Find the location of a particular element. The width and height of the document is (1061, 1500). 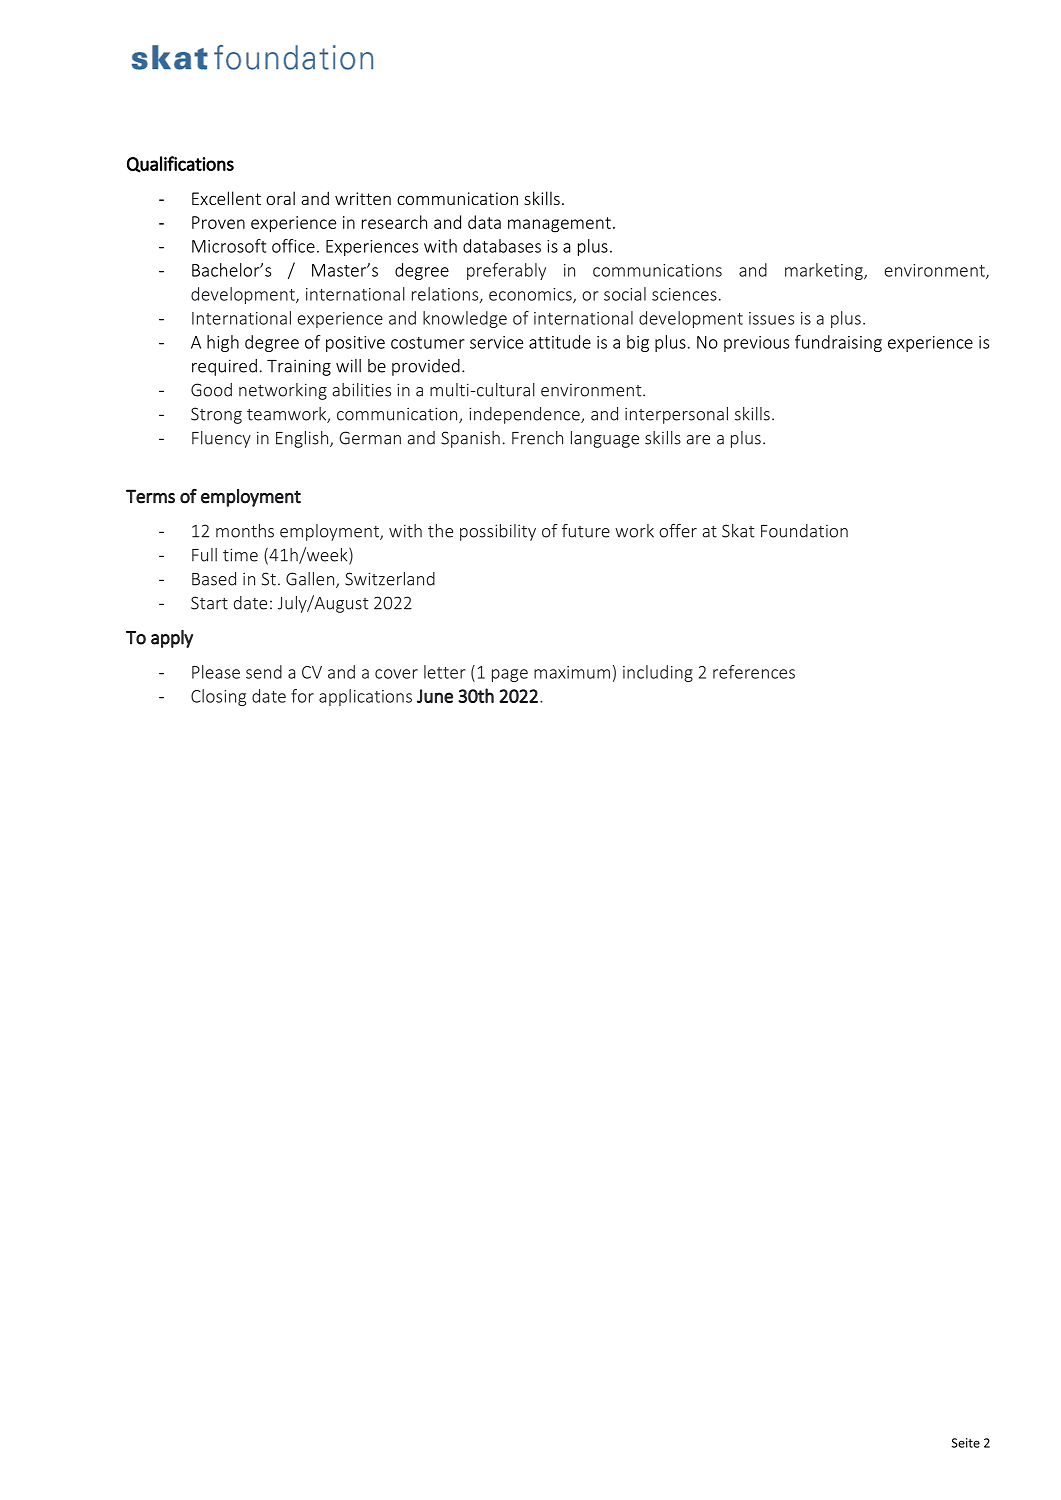

Excellent is located at coordinates (226, 198).
